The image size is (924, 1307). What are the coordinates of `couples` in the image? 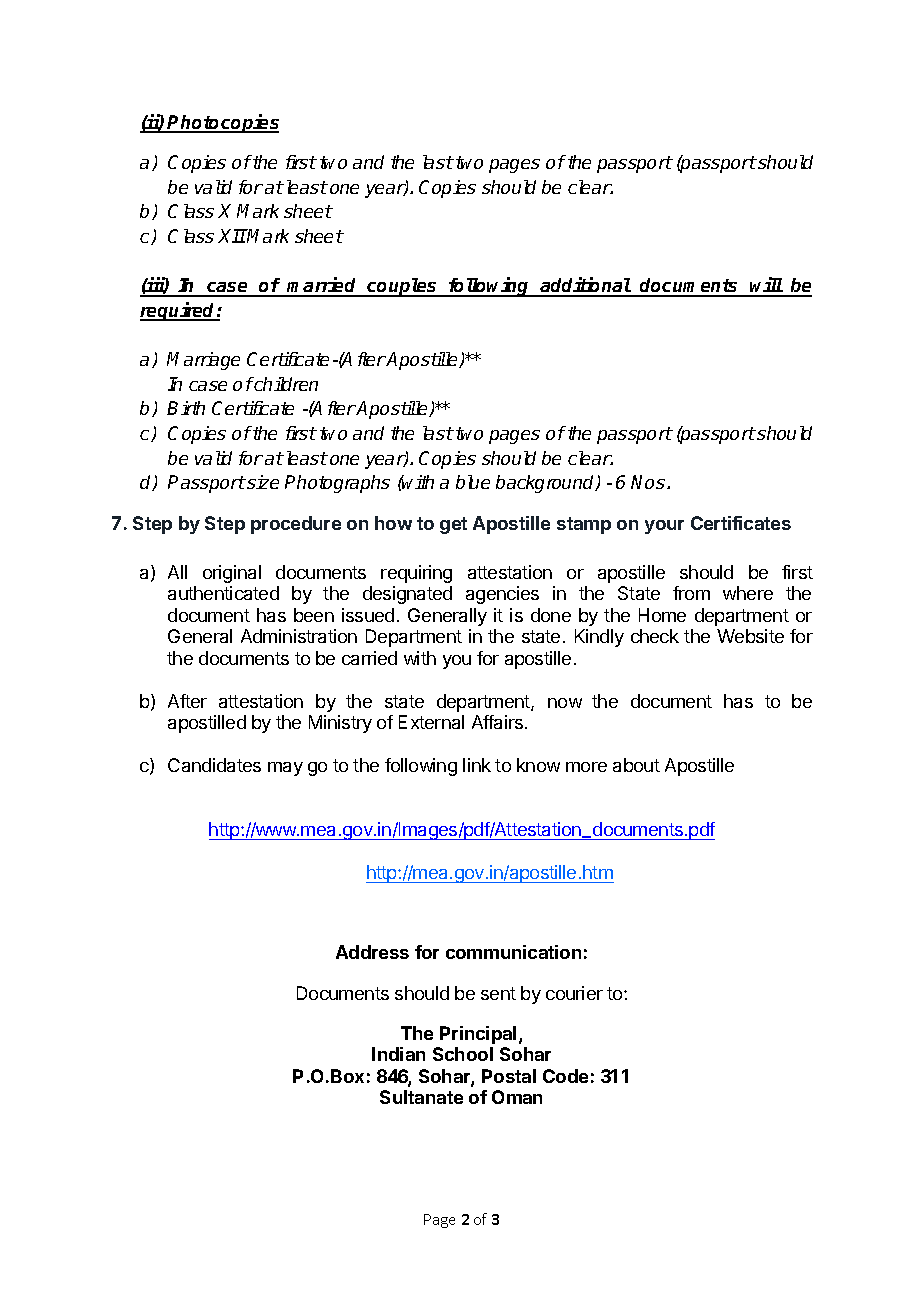 It's located at (402, 287).
